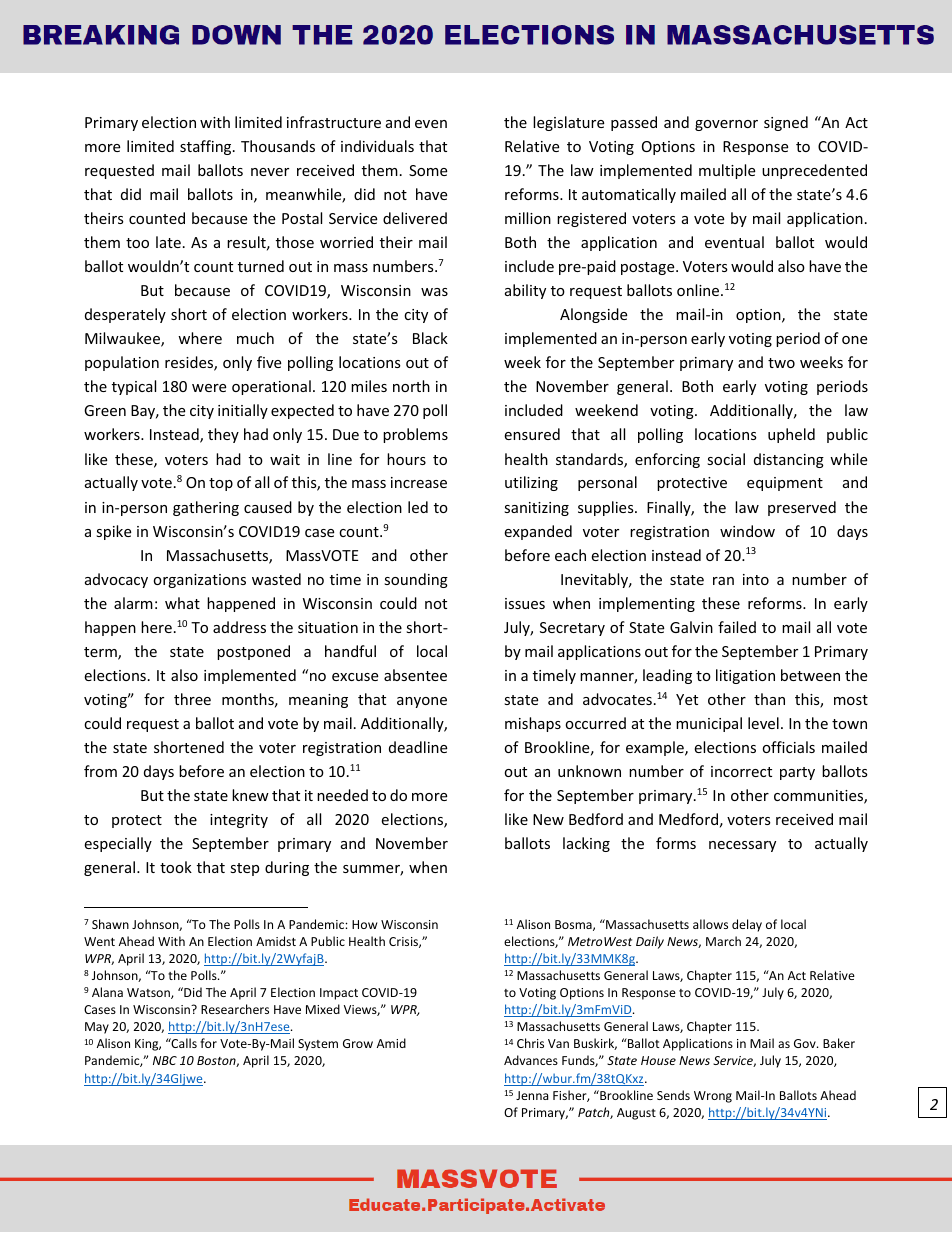 This page has width=952, height=1233. What do you see at coordinates (742, 846) in the page?
I see `necessary` at bounding box center [742, 846].
